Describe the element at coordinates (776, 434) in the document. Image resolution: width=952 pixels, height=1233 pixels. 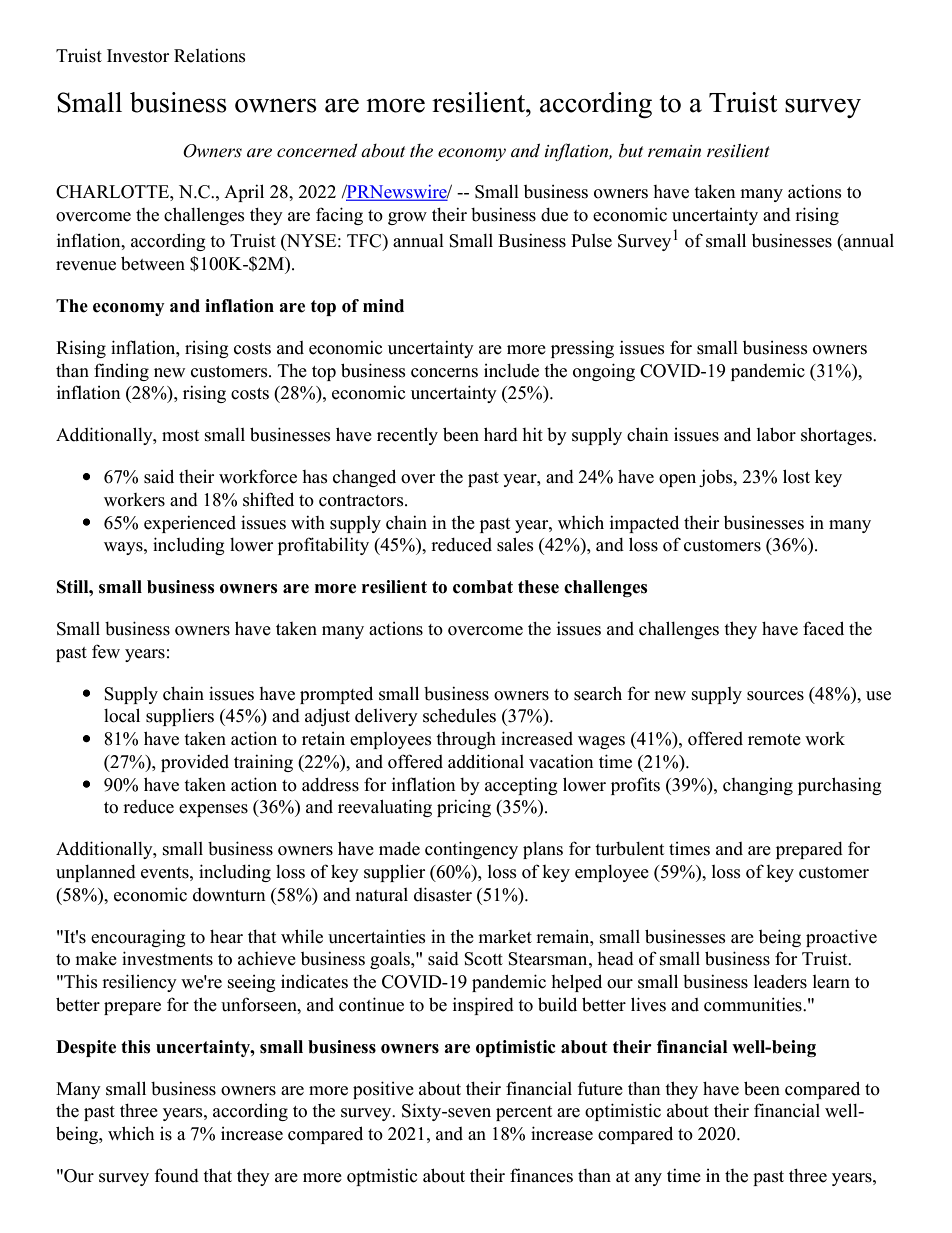
I see `labor` at that location.
